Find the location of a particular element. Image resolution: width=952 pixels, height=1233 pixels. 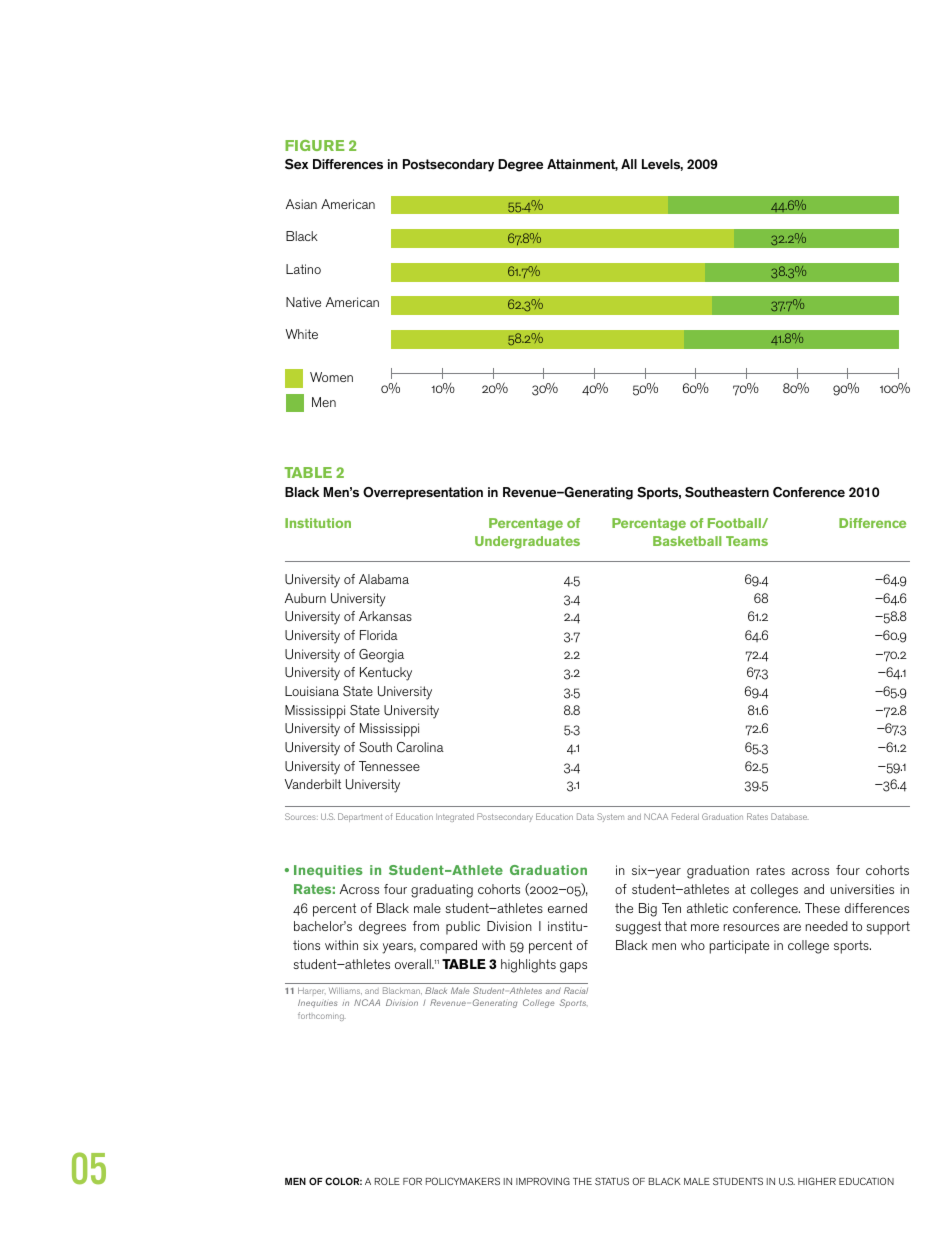

Teams is located at coordinates (747, 541).
